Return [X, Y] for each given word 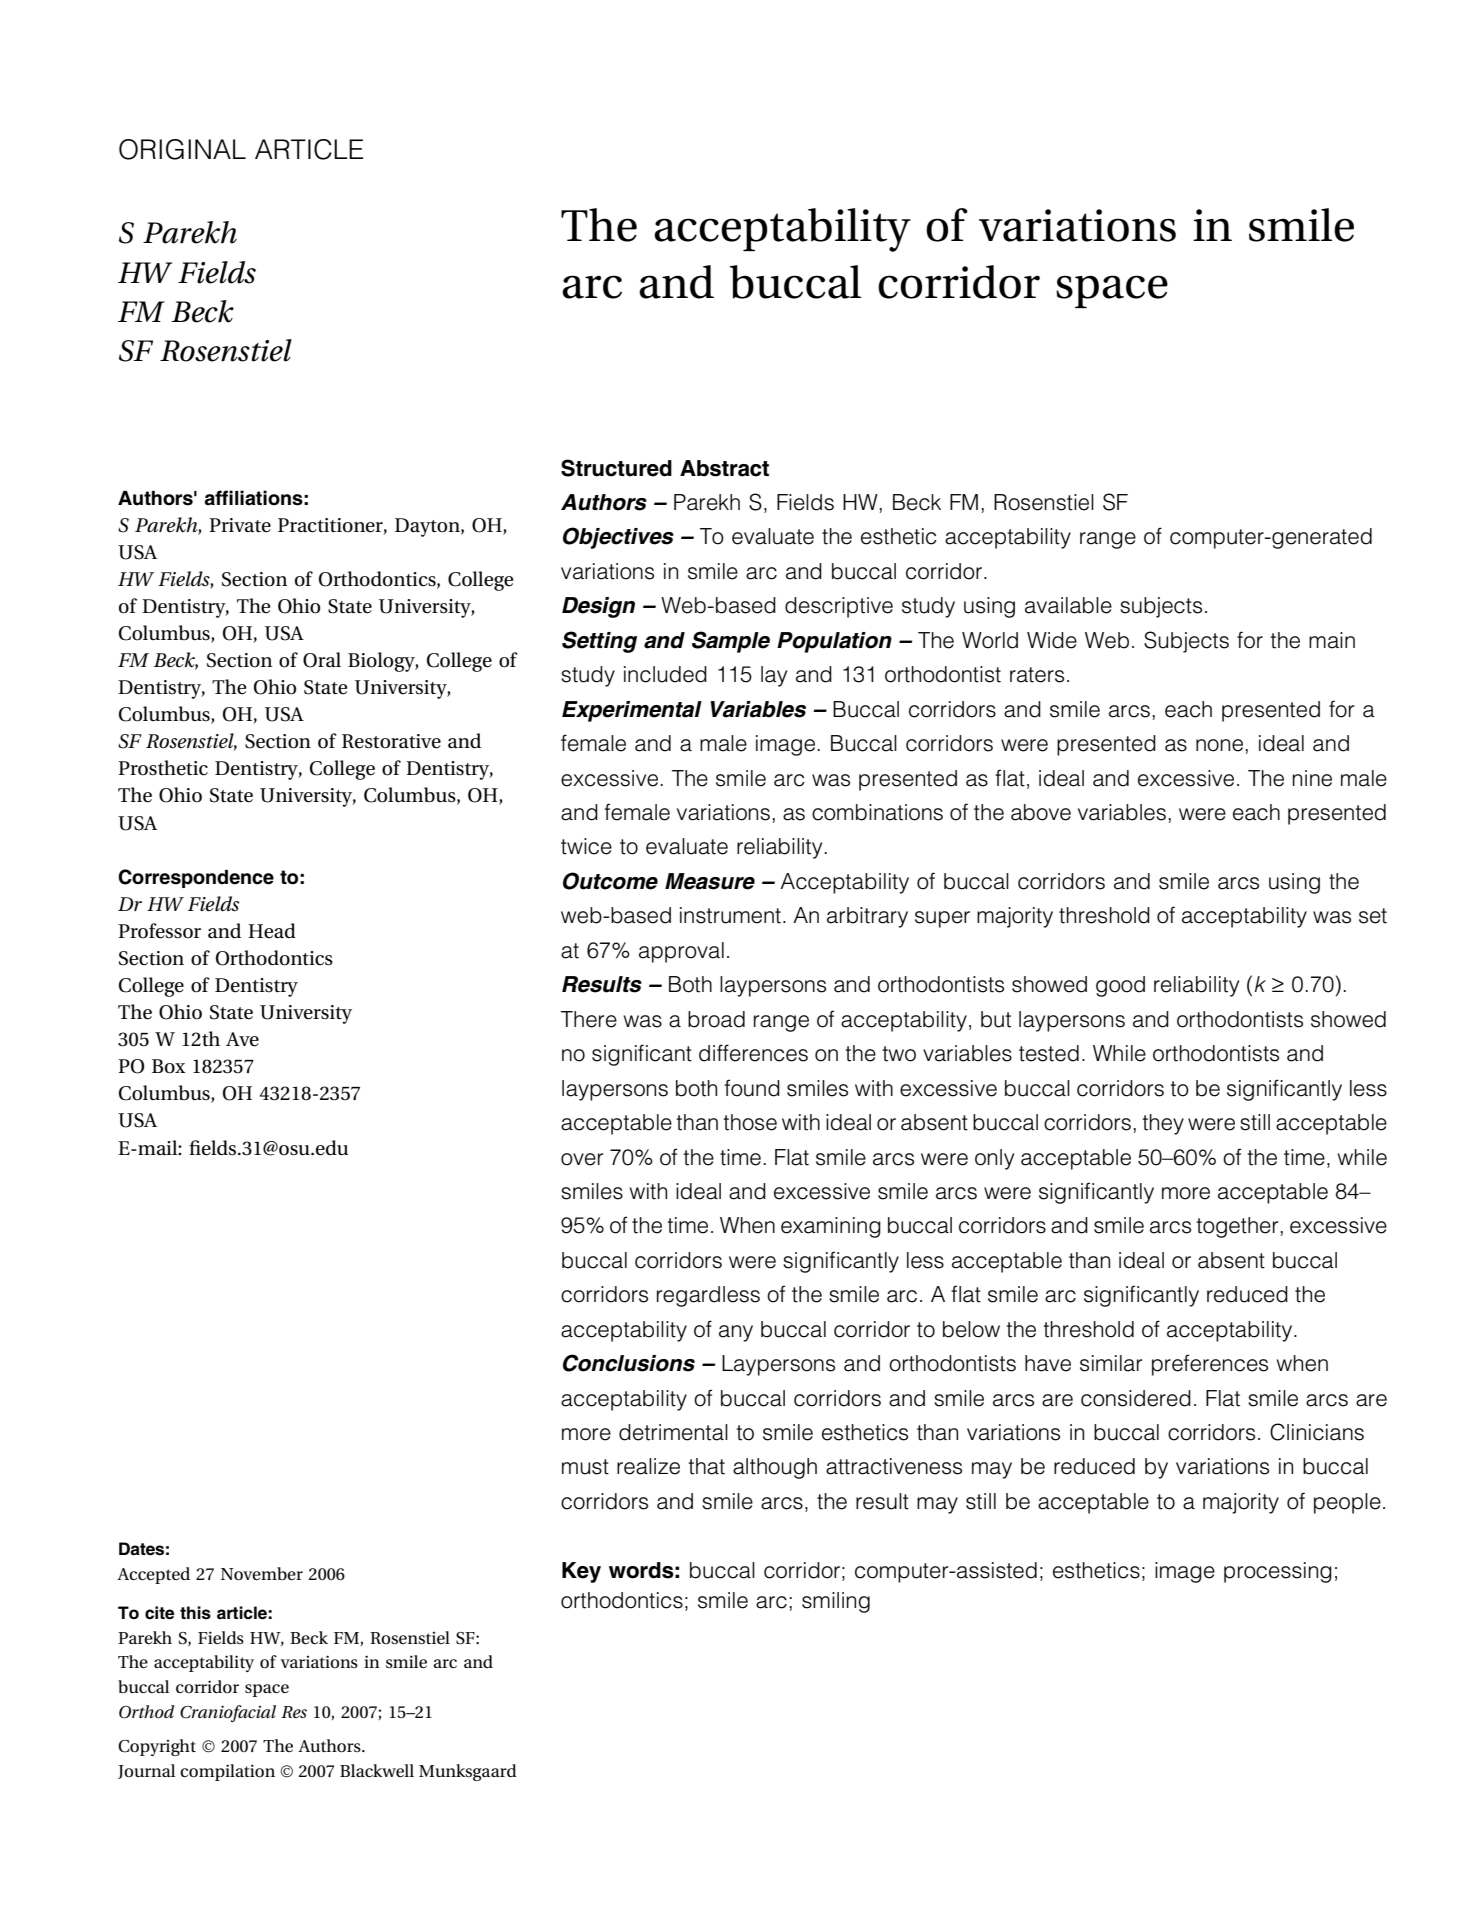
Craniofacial [228, 1713]
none [1219, 745]
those [750, 1122]
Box [169, 1066]
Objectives [618, 538]
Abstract [724, 468]
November [262, 1573]
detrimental [673, 1432]
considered [1136, 1398]
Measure [710, 881]
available [1068, 605]
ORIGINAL [182, 149]
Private [240, 525]
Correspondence [196, 878]
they [1163, 1124]
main [1332, 640]
